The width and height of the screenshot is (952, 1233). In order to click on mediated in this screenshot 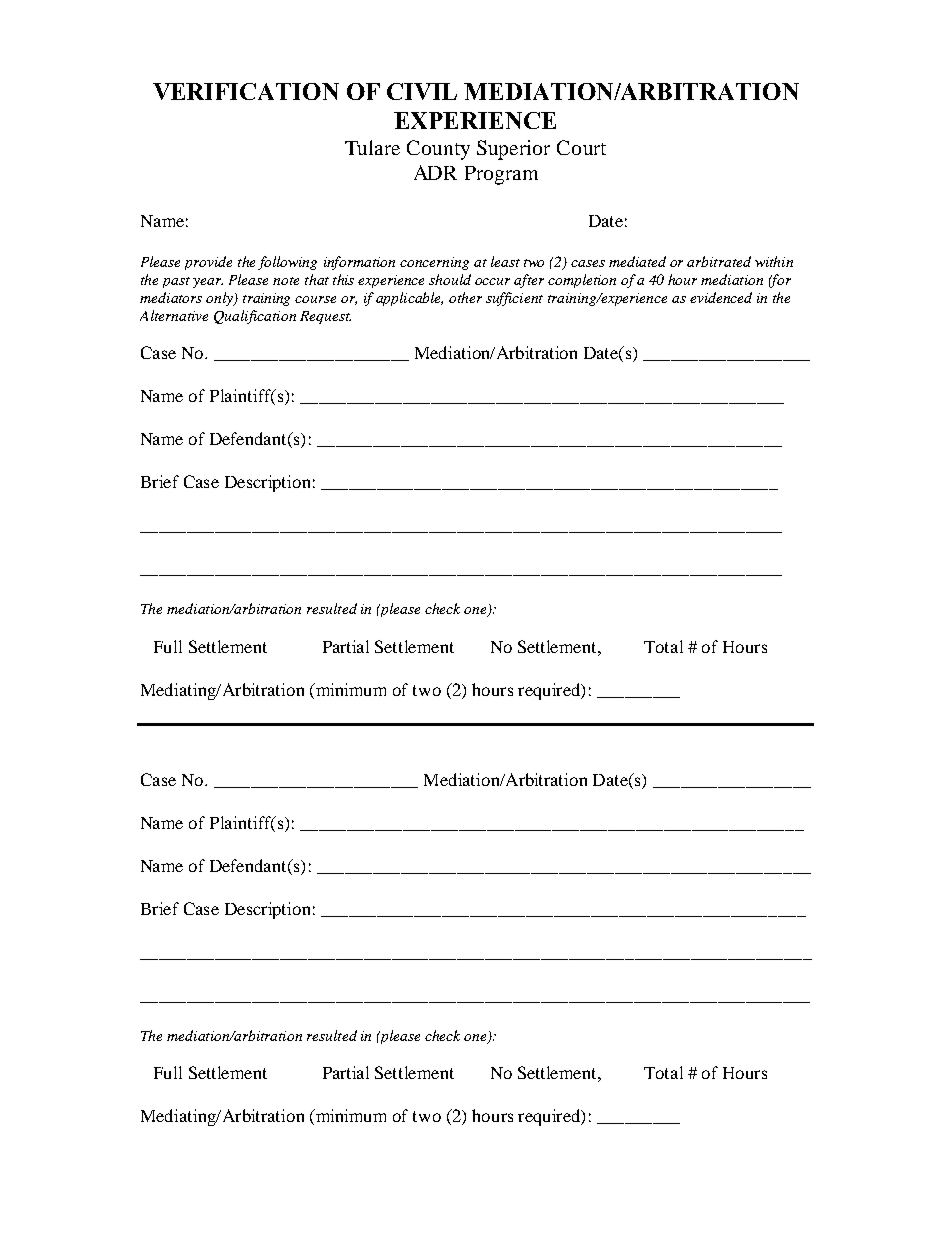, I will do `click(637, 261)`.
